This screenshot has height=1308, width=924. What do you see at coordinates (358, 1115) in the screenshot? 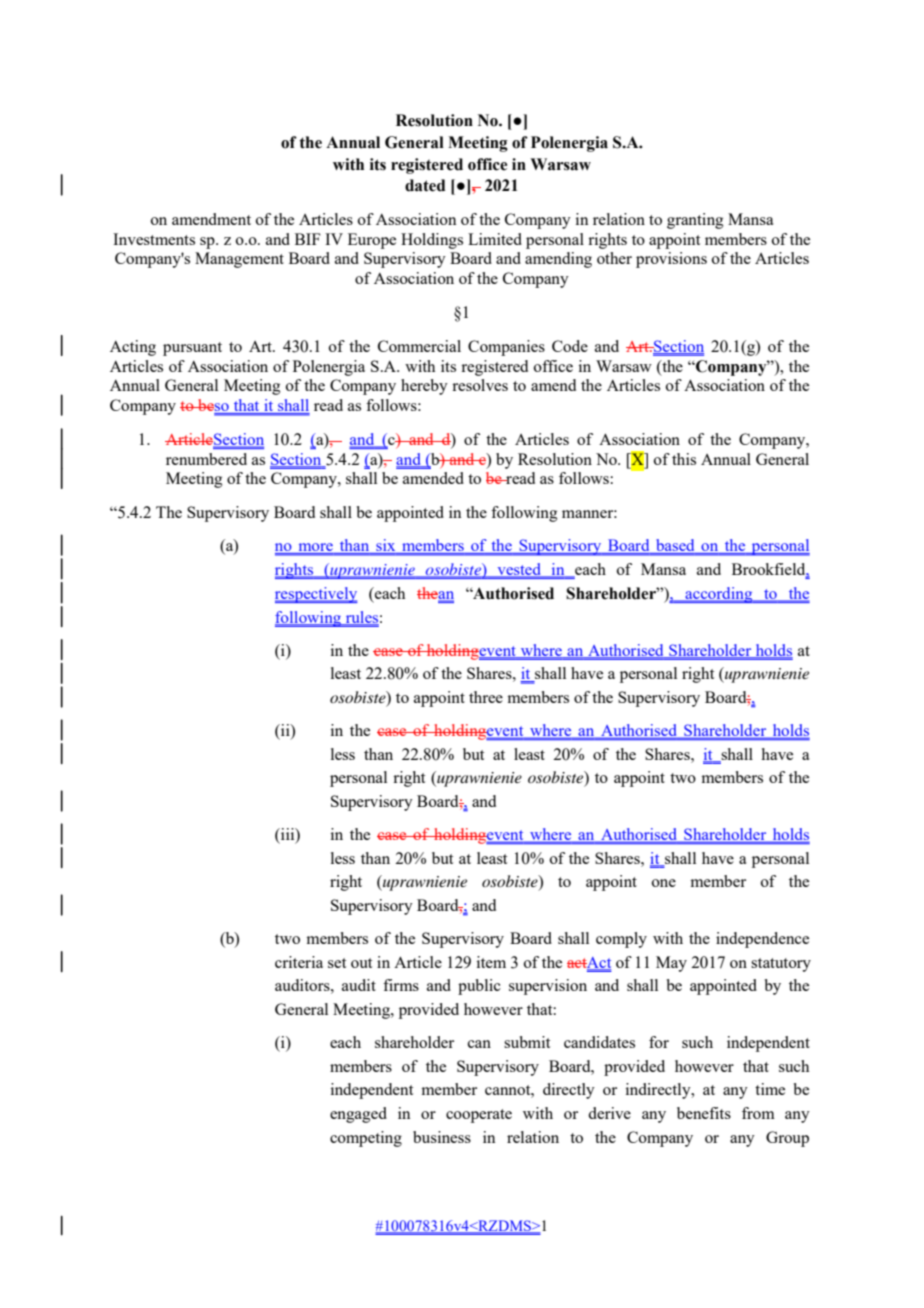
I see `engaged` at bounding box center [358, 1115].
